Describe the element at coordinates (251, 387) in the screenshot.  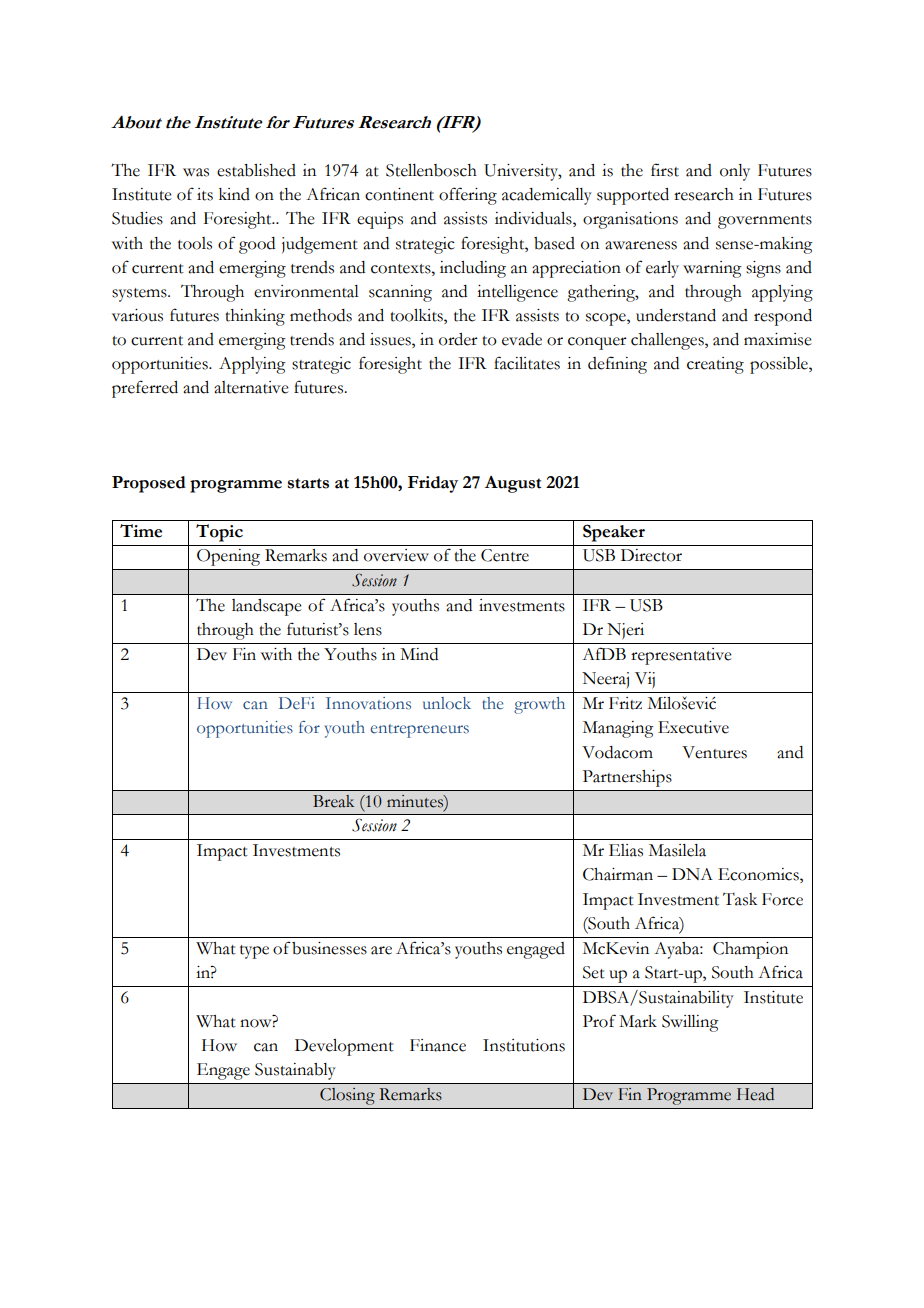
I see `alternative` at that location.
